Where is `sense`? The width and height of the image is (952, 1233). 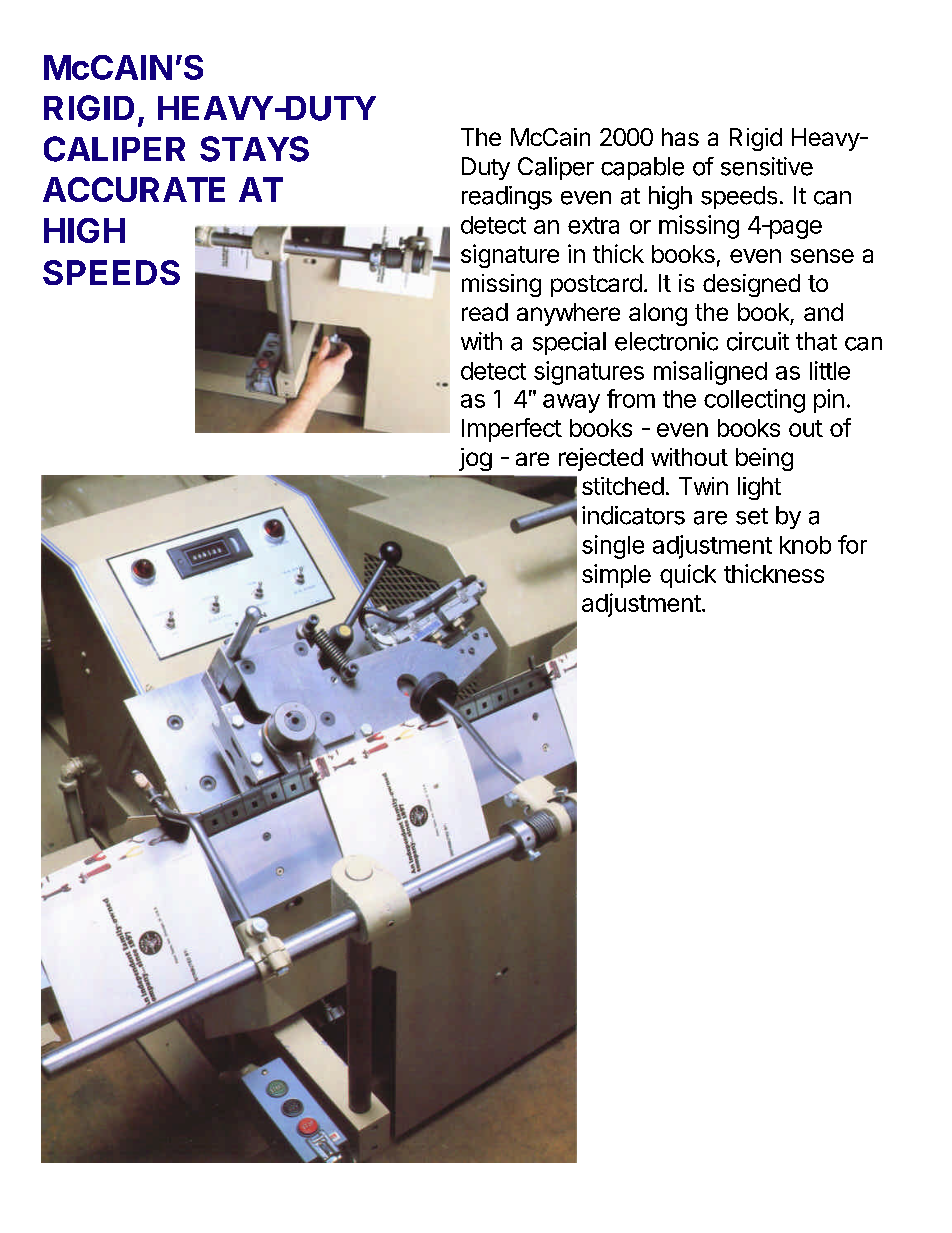
sense is located at coordinates (822, 256).
